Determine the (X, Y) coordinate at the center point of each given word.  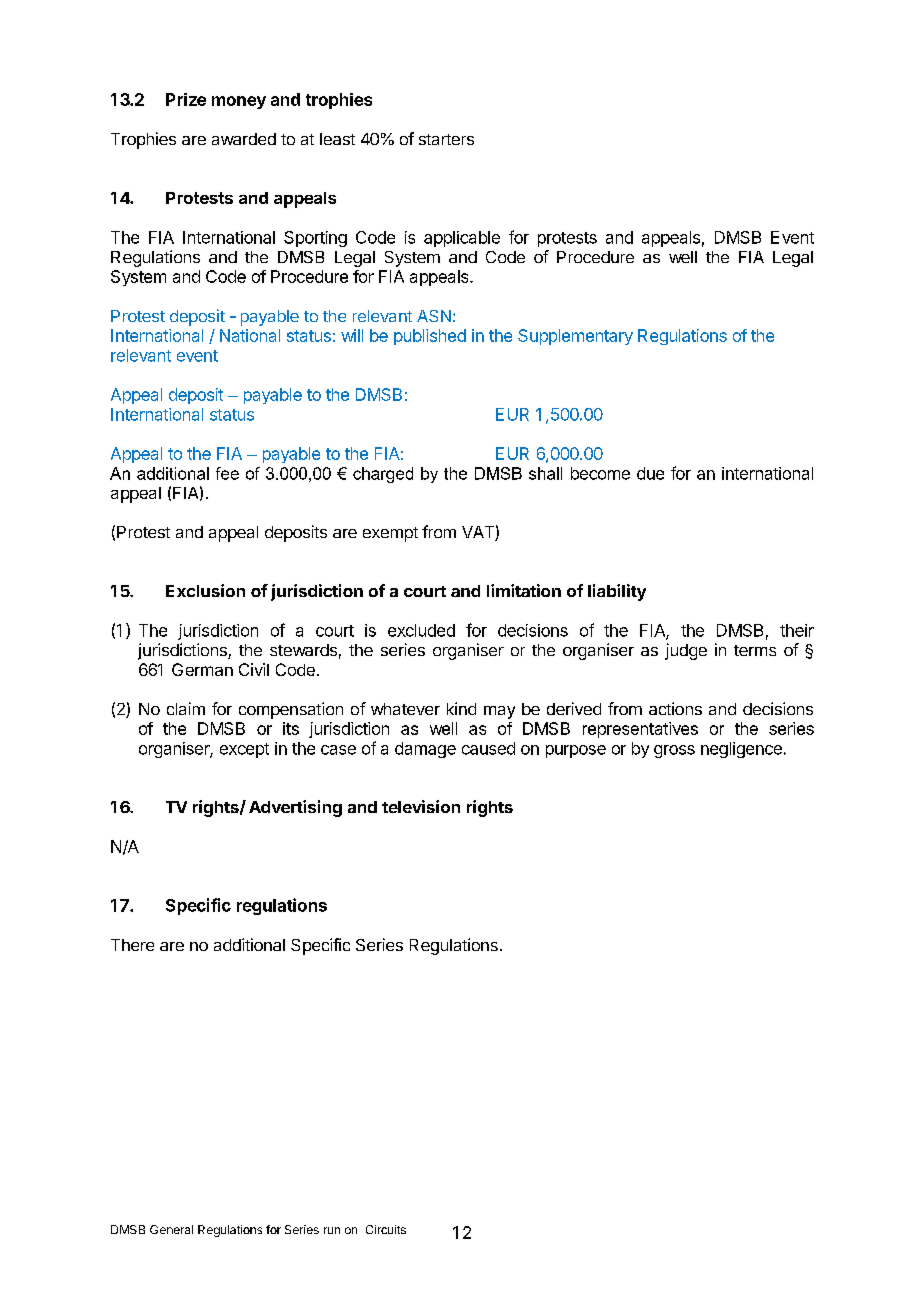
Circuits (386, 1229)
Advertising (295, 808)
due (650, 473)
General (171, 1229)
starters (446, 139)
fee (227, 473)
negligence (741, 750)
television (421, 806)
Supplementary (575, 337)
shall (545, 473)
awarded (244, 139)
